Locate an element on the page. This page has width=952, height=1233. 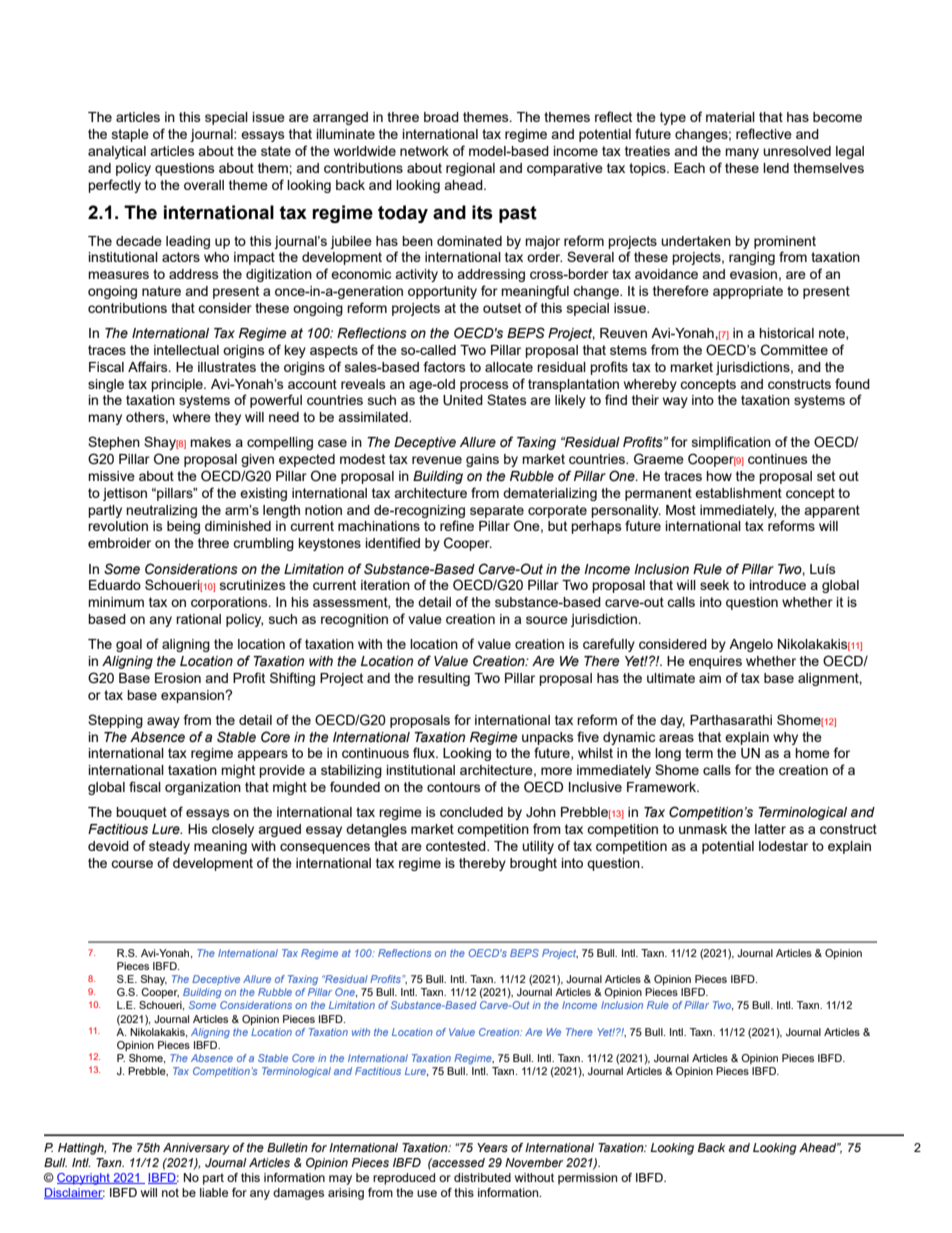
lend is located at coordinates (776, 168).
